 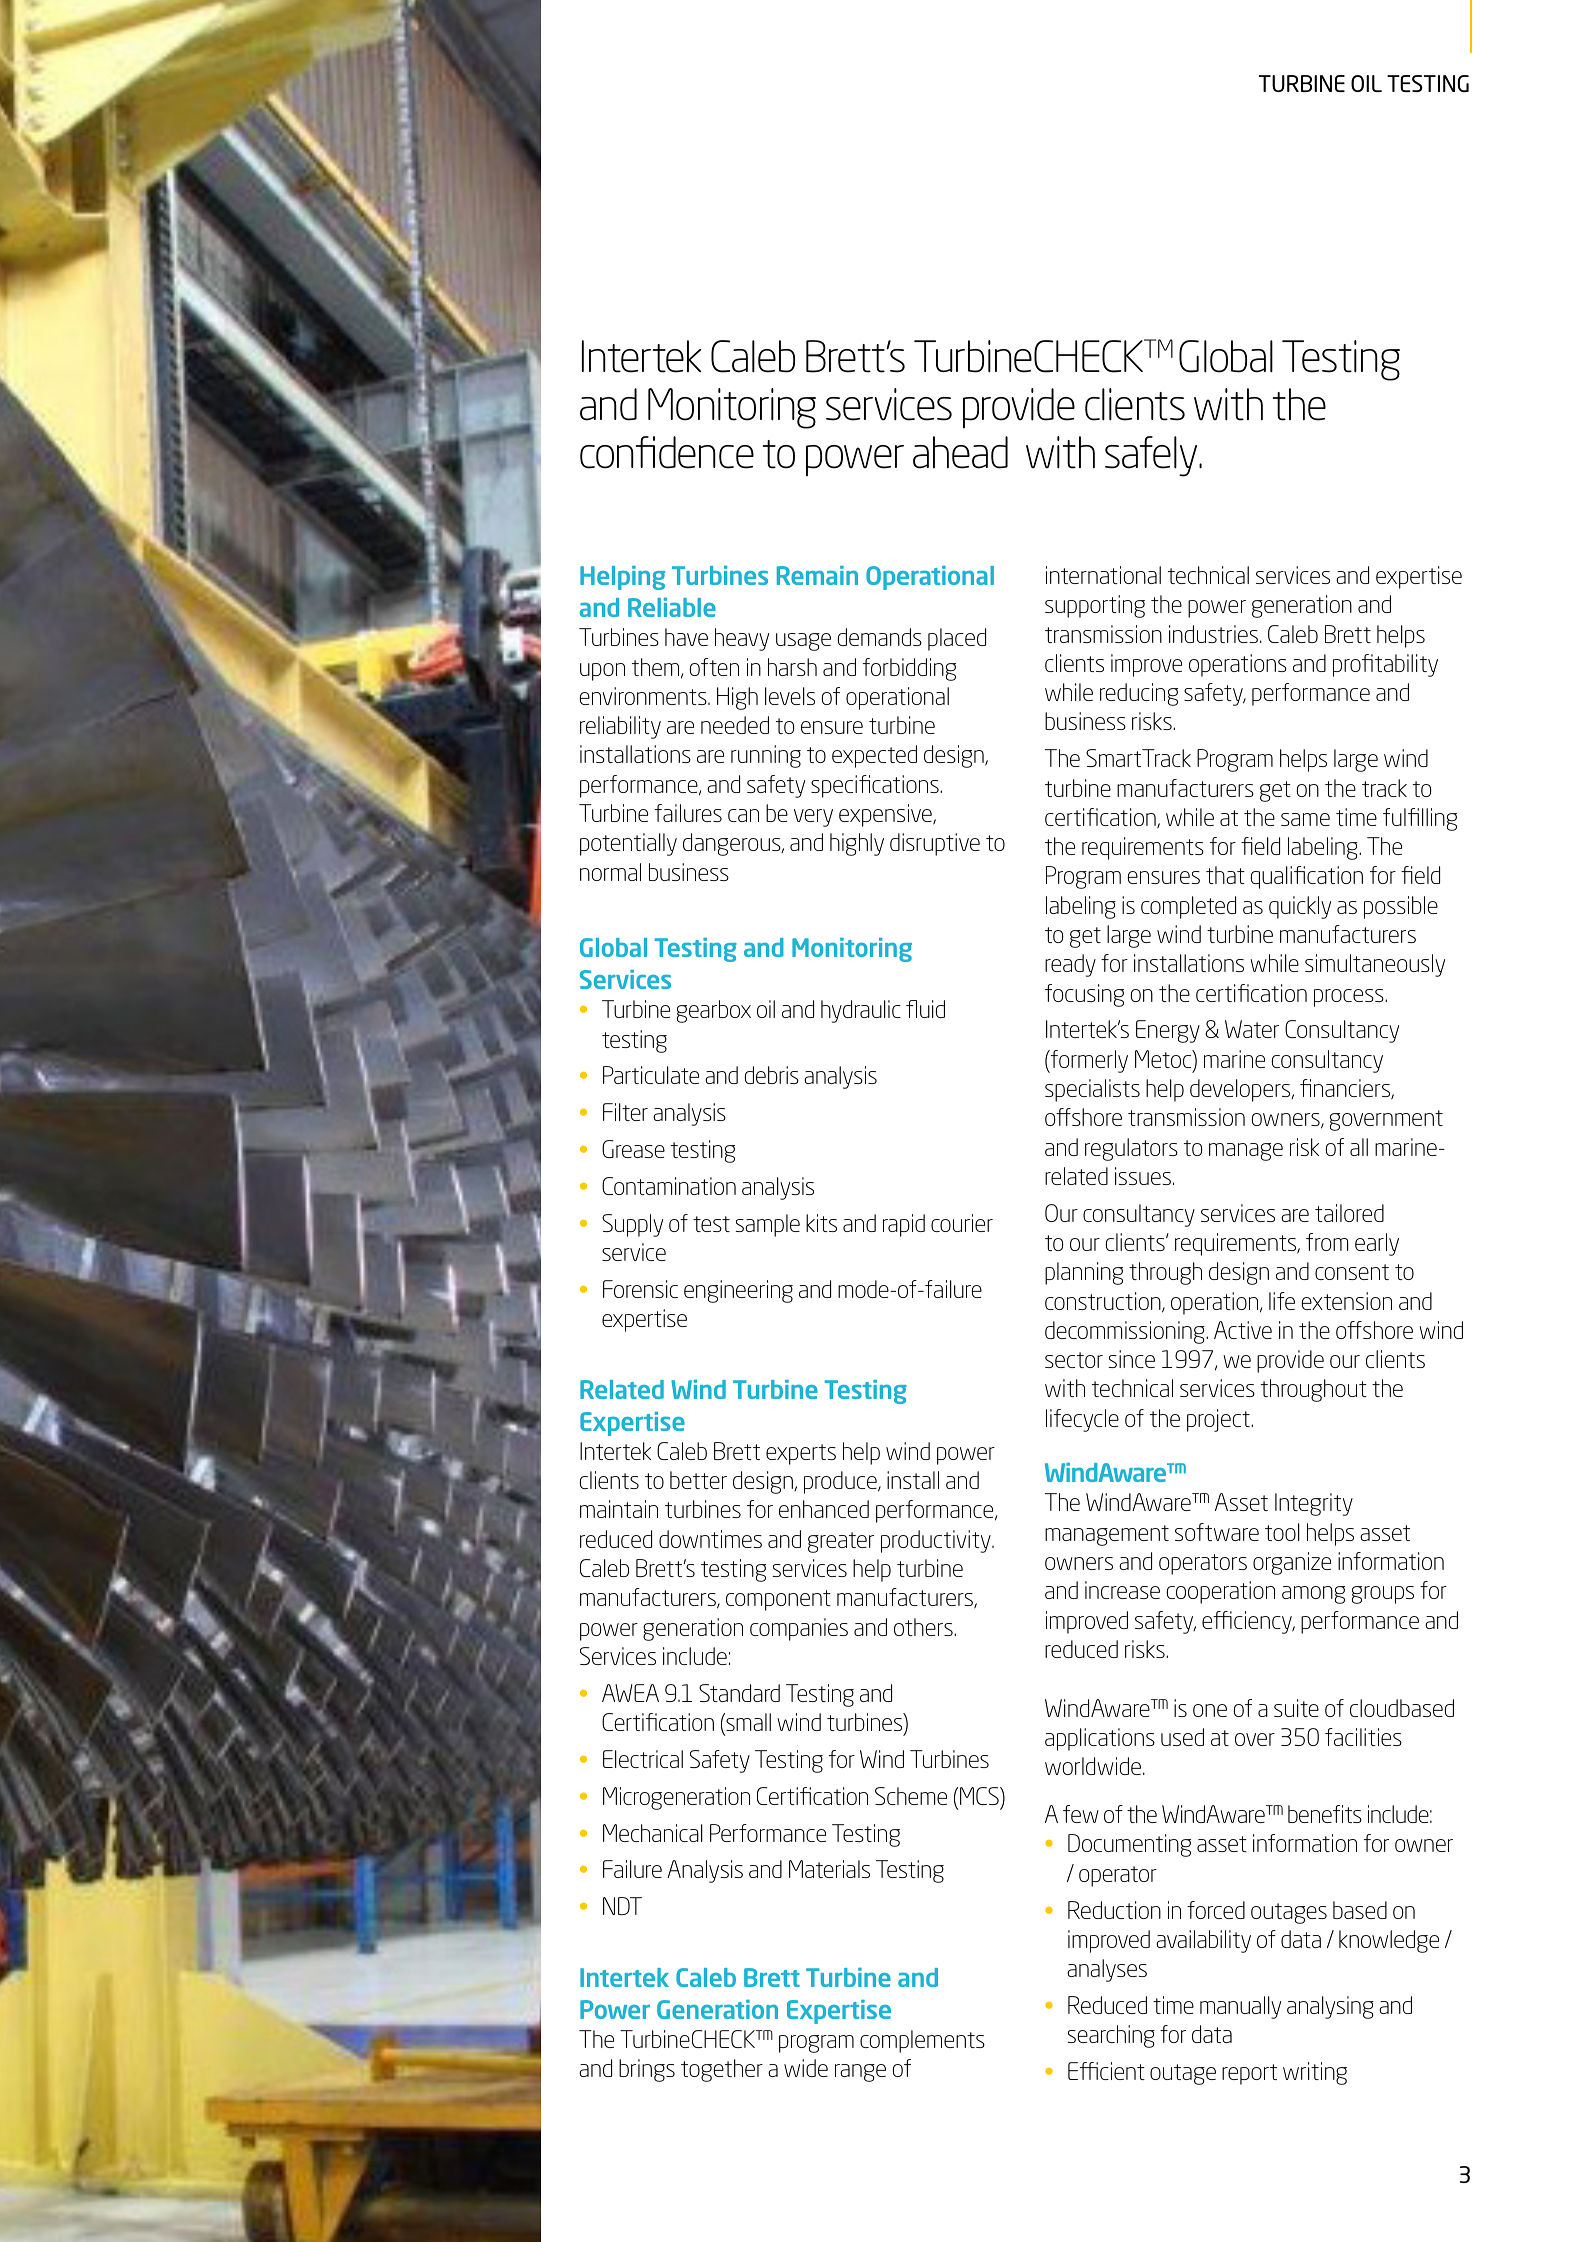 What do you see at coordinates (698, 1480) in the screenshot?
I see `better` at bounding box center [698, 1480].
